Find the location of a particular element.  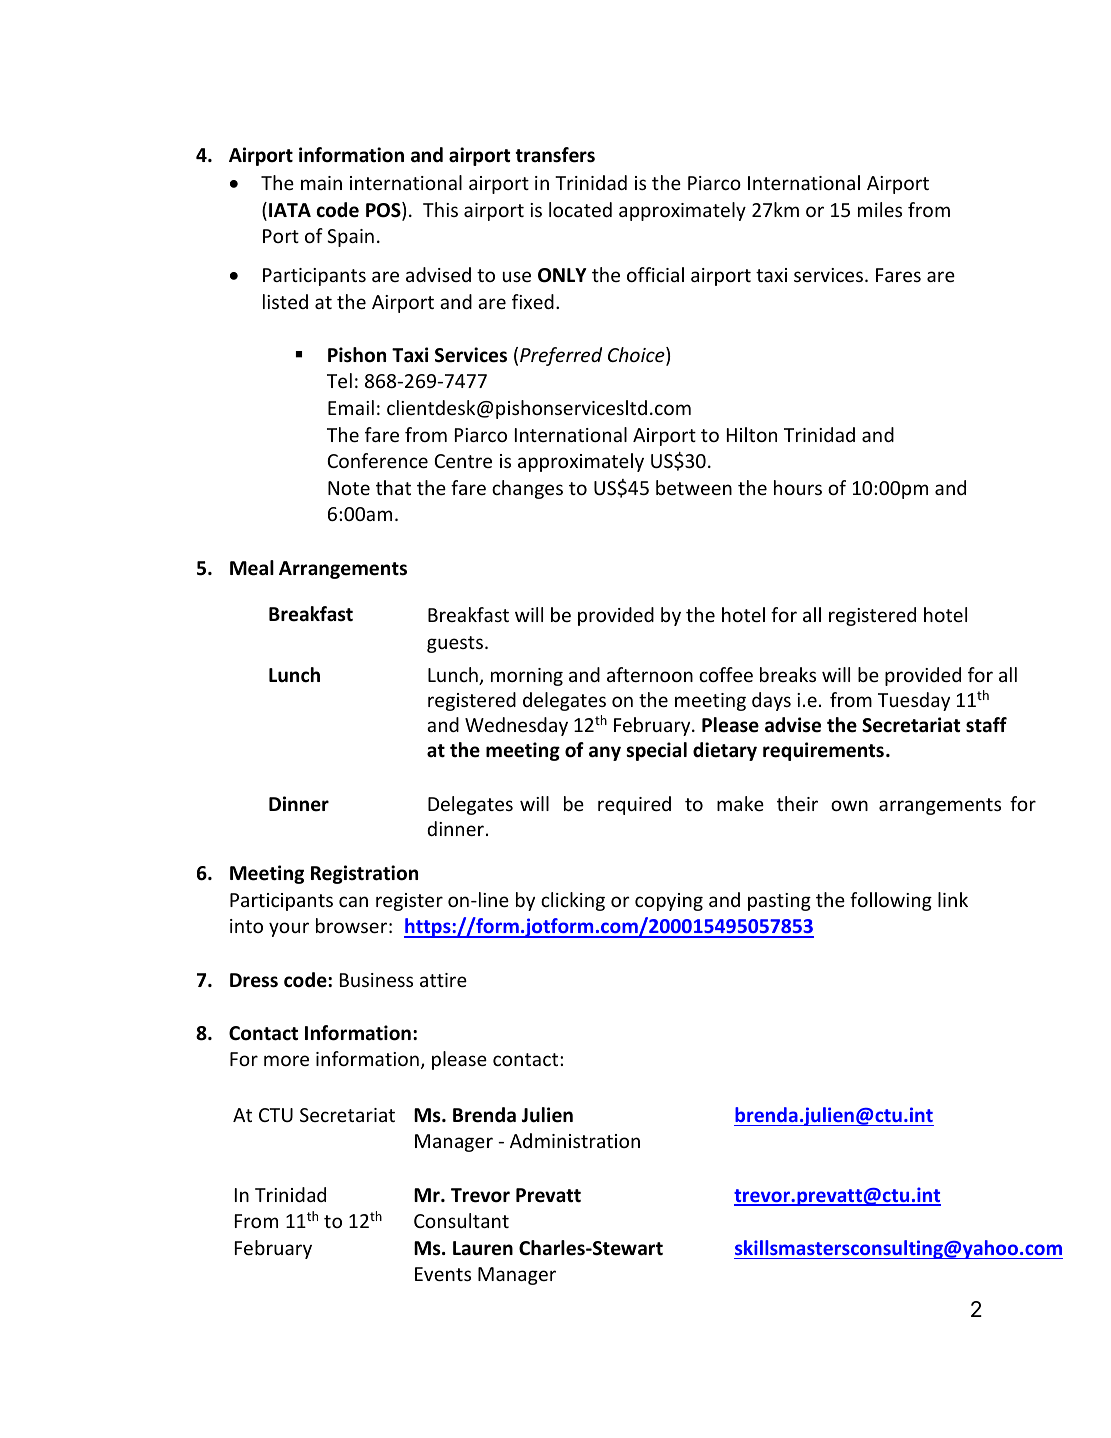

main is located at coordinates (321, 183).
